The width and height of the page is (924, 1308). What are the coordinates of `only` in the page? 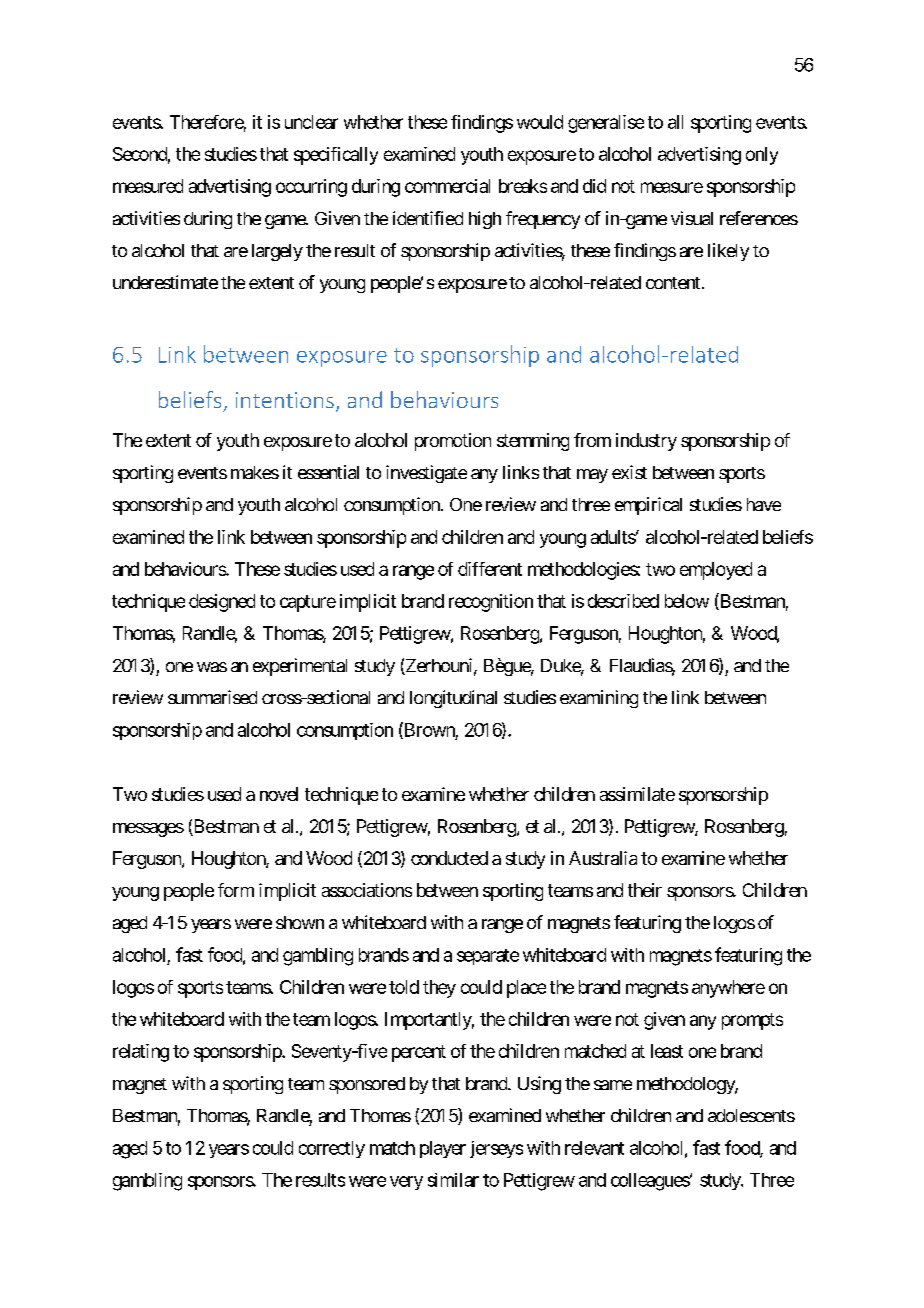 It's located at (762, 156).
